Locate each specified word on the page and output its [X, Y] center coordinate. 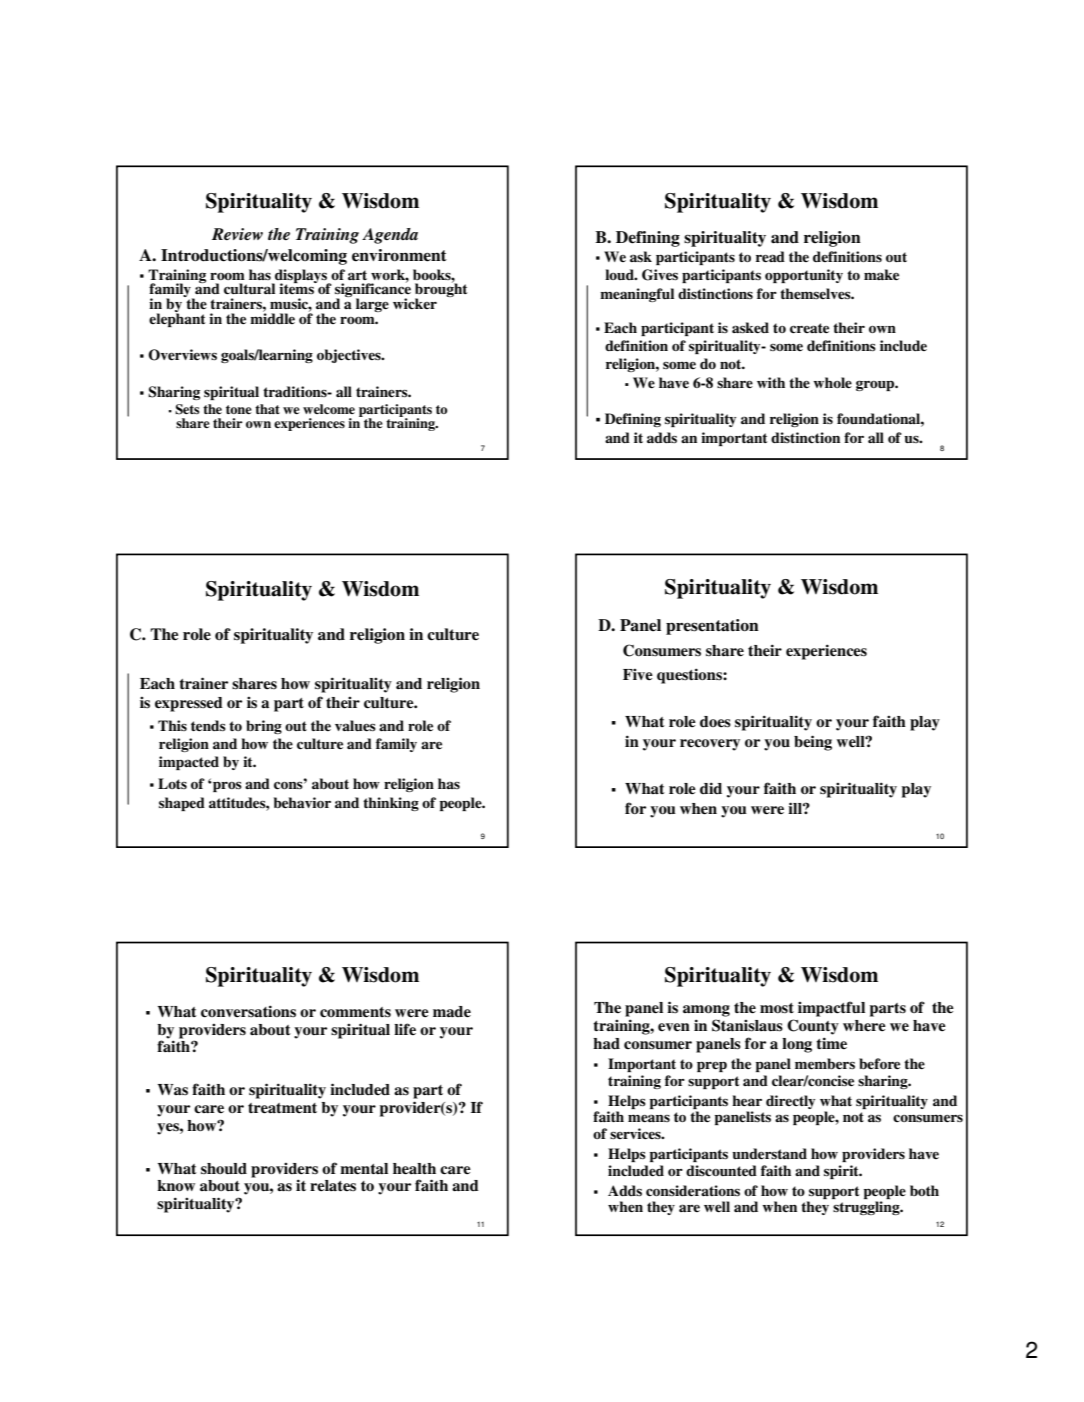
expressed [189, 704]
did [711, 788]
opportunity [804, 276]
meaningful [637, 295]
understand [769, 1154]
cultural [249, 289]
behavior [302, 802]
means [649, 1118]
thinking [391, 804]
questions [690, 676]
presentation [712, 627]
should [224, 1169]
